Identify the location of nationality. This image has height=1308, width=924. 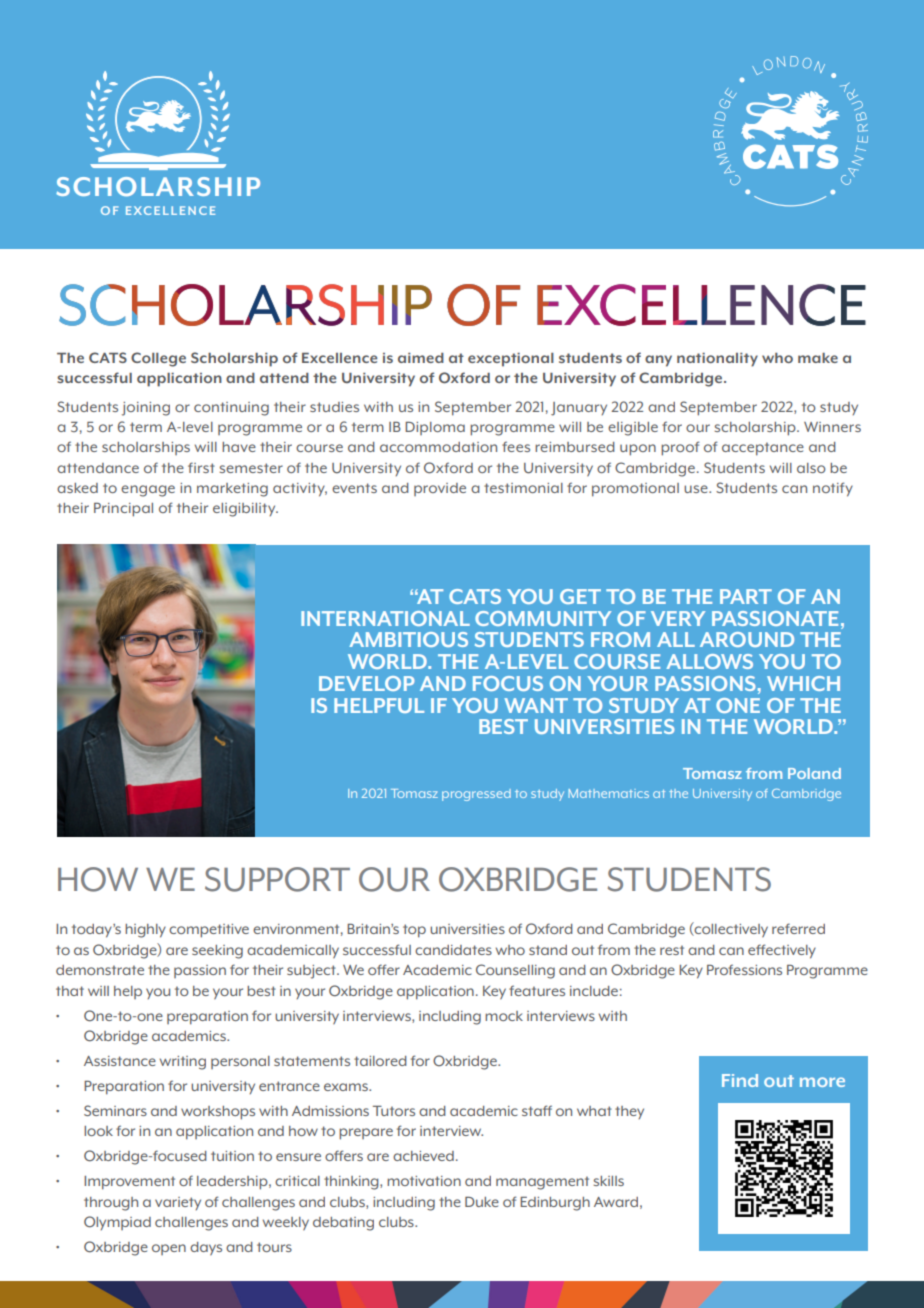
(717, 360).
